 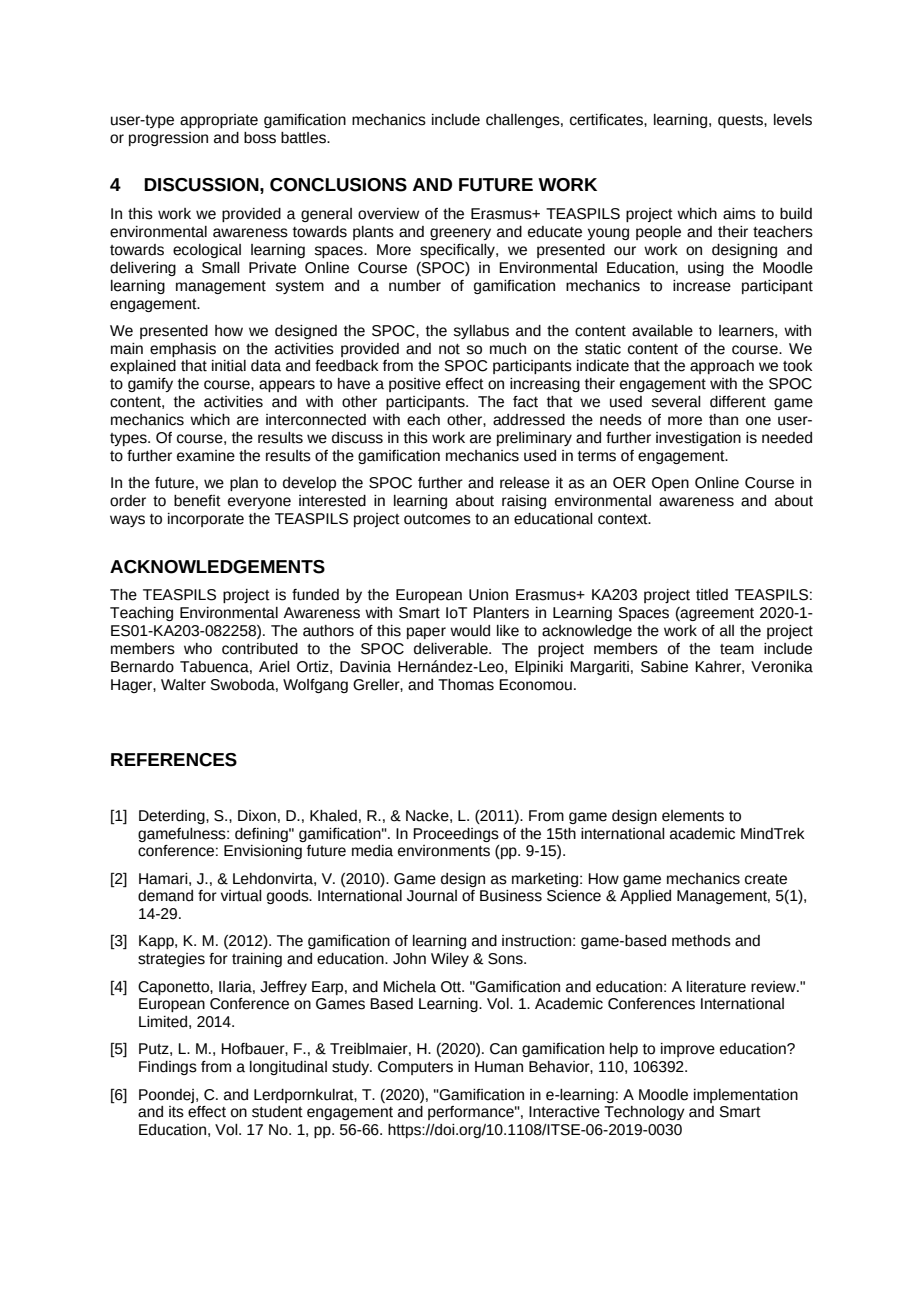 What do you see at coordinates (206, 520) in the screenshot?
I see `incorporate` at bounding box center [206, 520].
